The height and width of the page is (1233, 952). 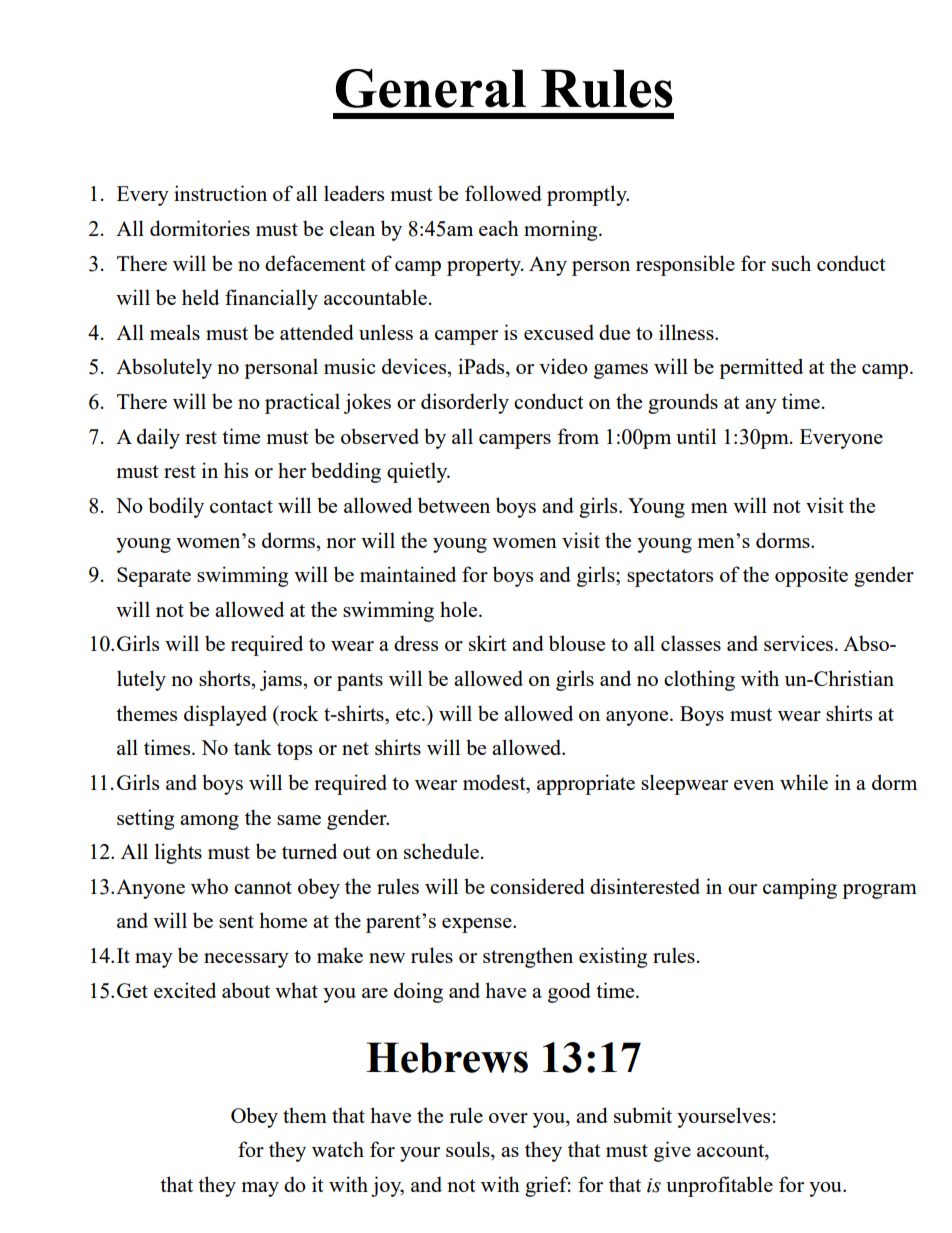 I want to click on among, so click(x=209, y=822).
